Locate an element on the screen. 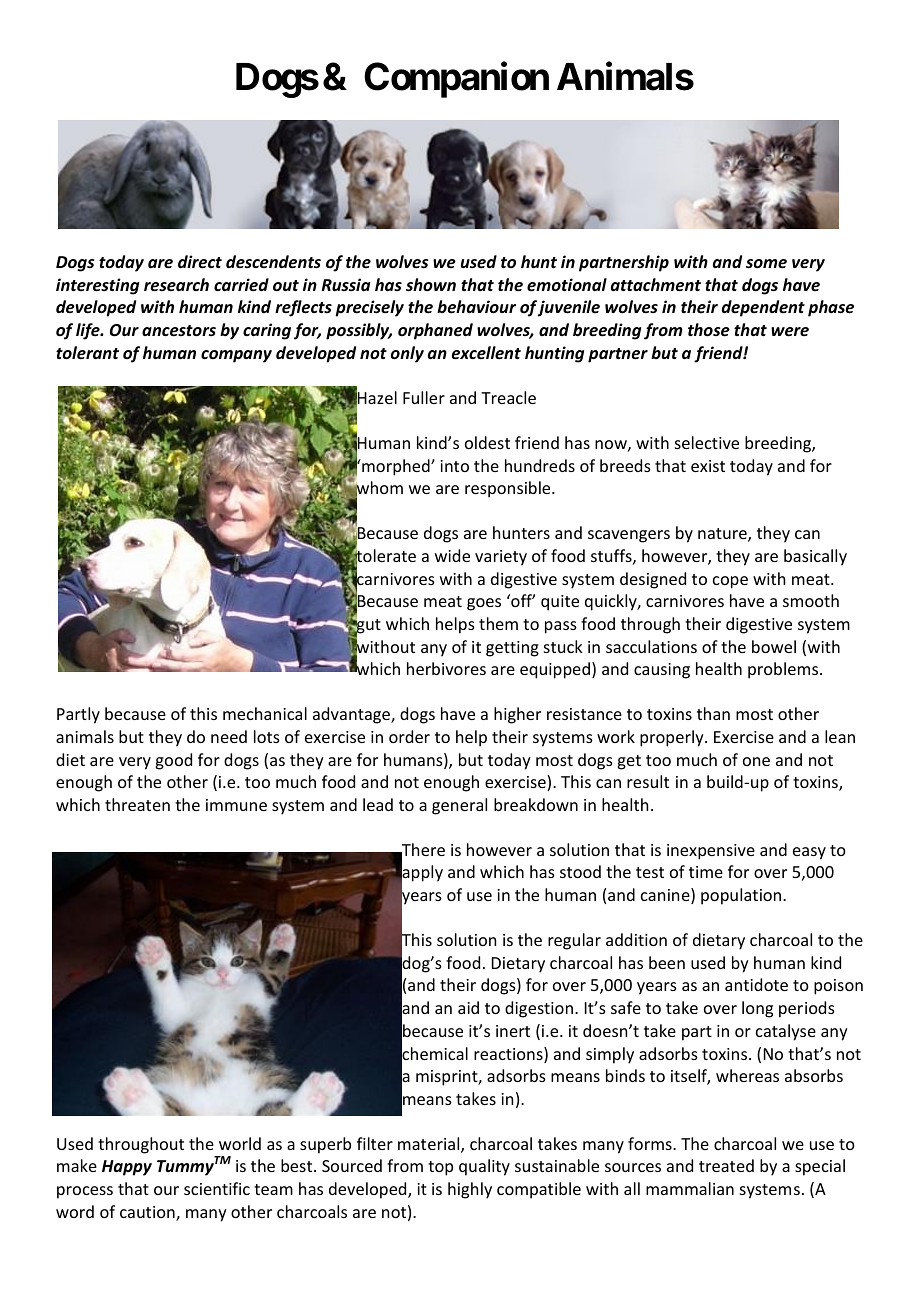  aid is located at coordinates (468, 1007).
